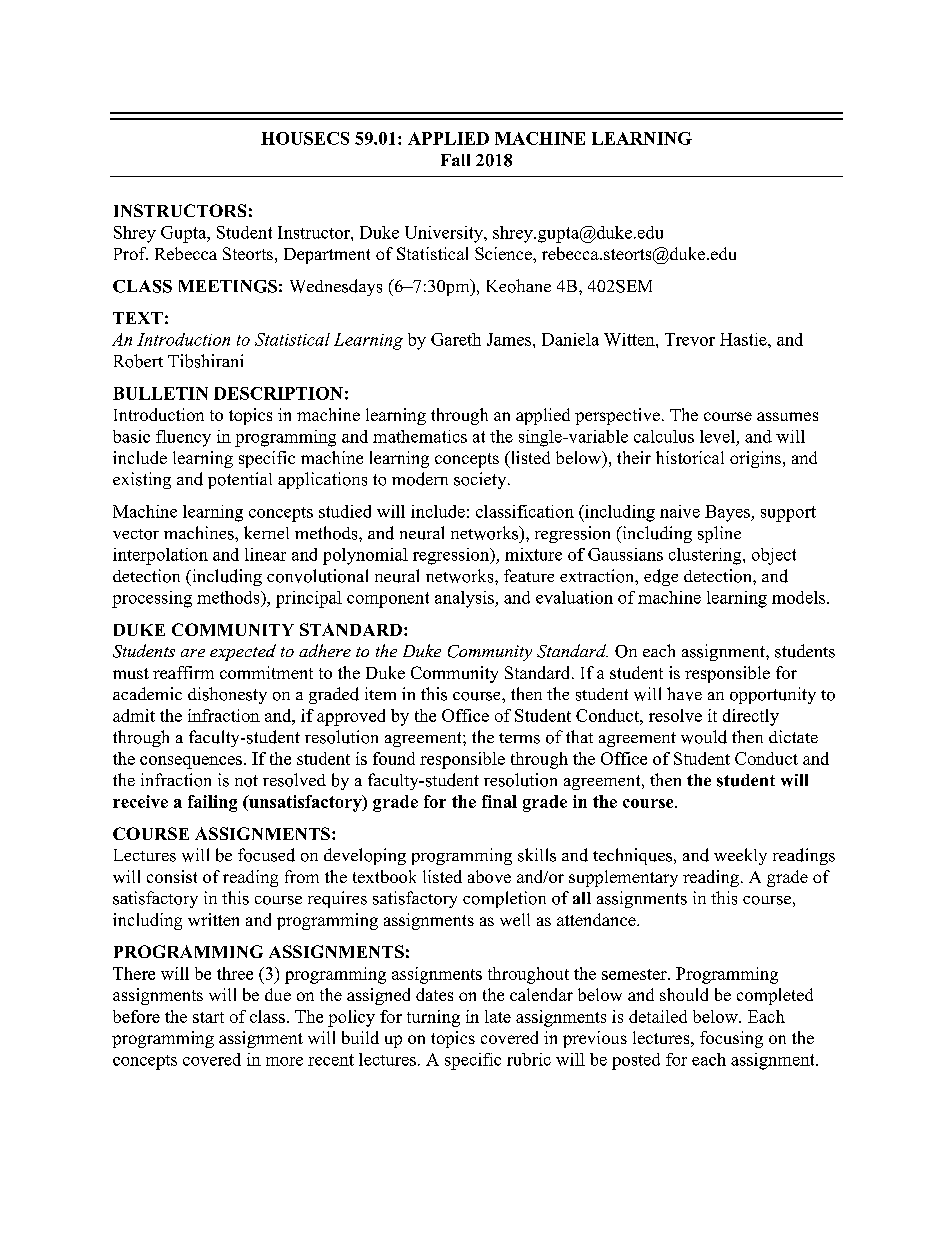 The width and height of the screenshot is (952, 1233). What do you see at coordinates (661, 577) in the screenshot?
I see `edge` at bounding box center [661, 577].
